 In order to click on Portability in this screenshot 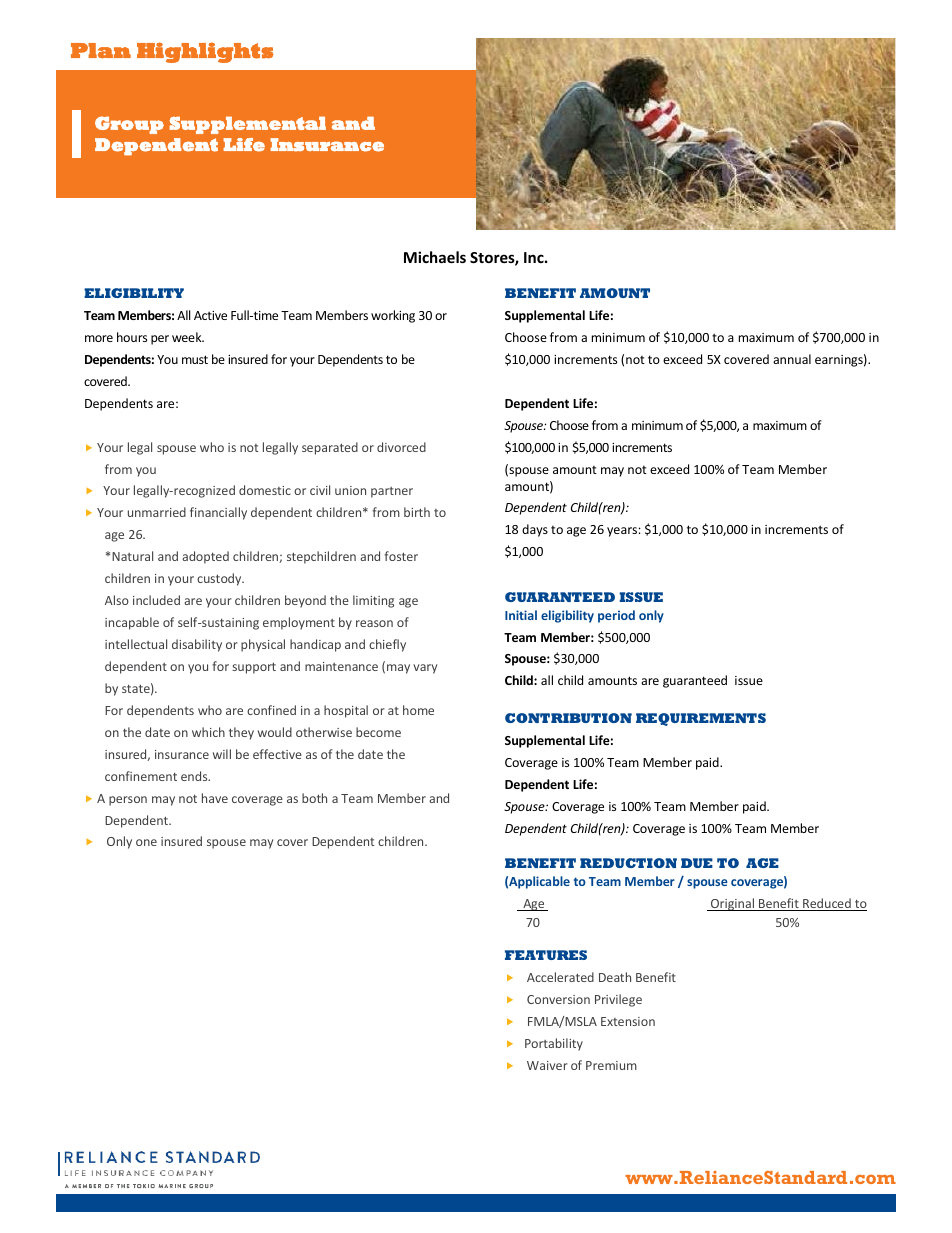, I will do `click(554, 1044)`.
